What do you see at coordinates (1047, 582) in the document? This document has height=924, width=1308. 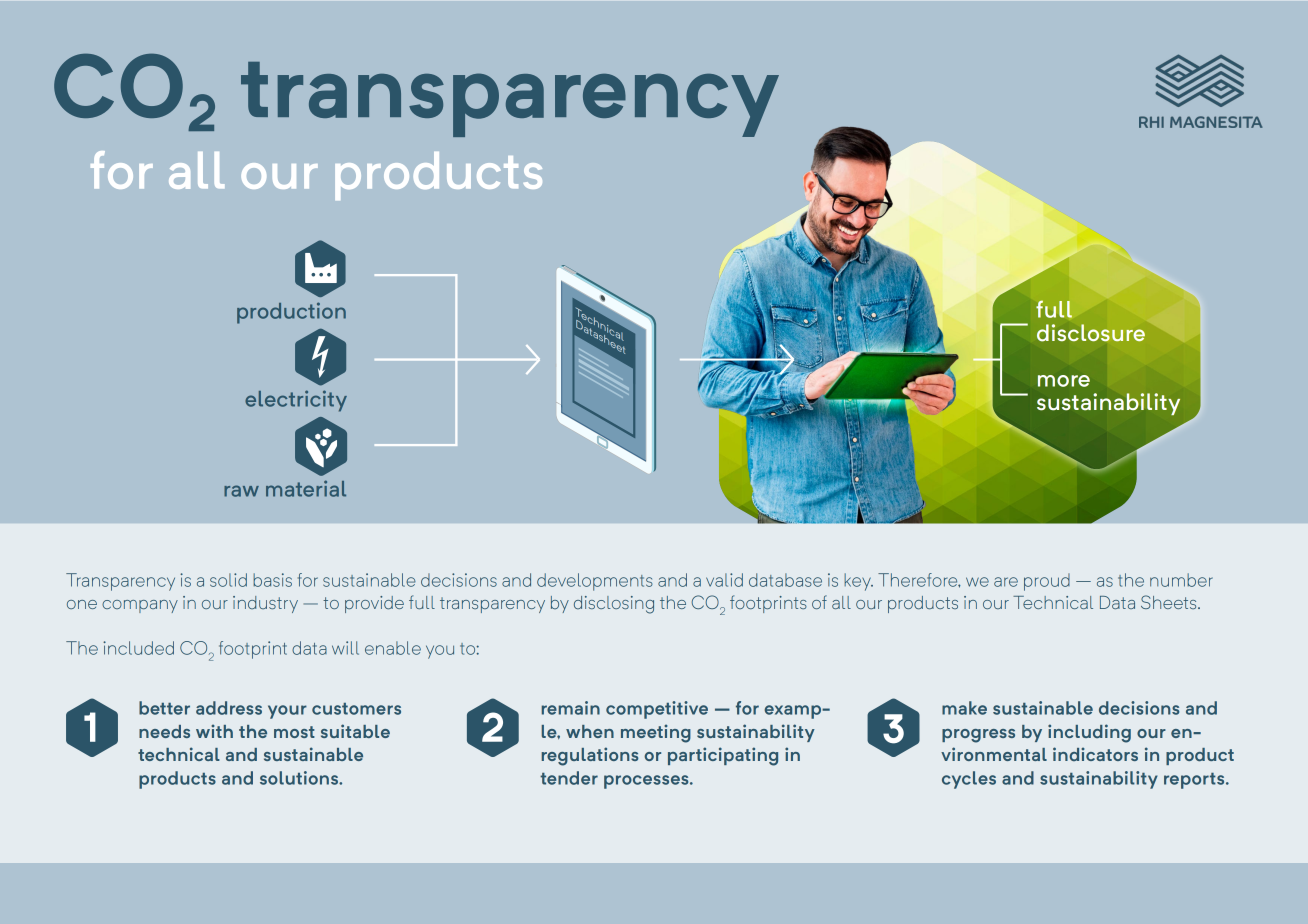 I see `proud` at bounding box center [1047, 582].
